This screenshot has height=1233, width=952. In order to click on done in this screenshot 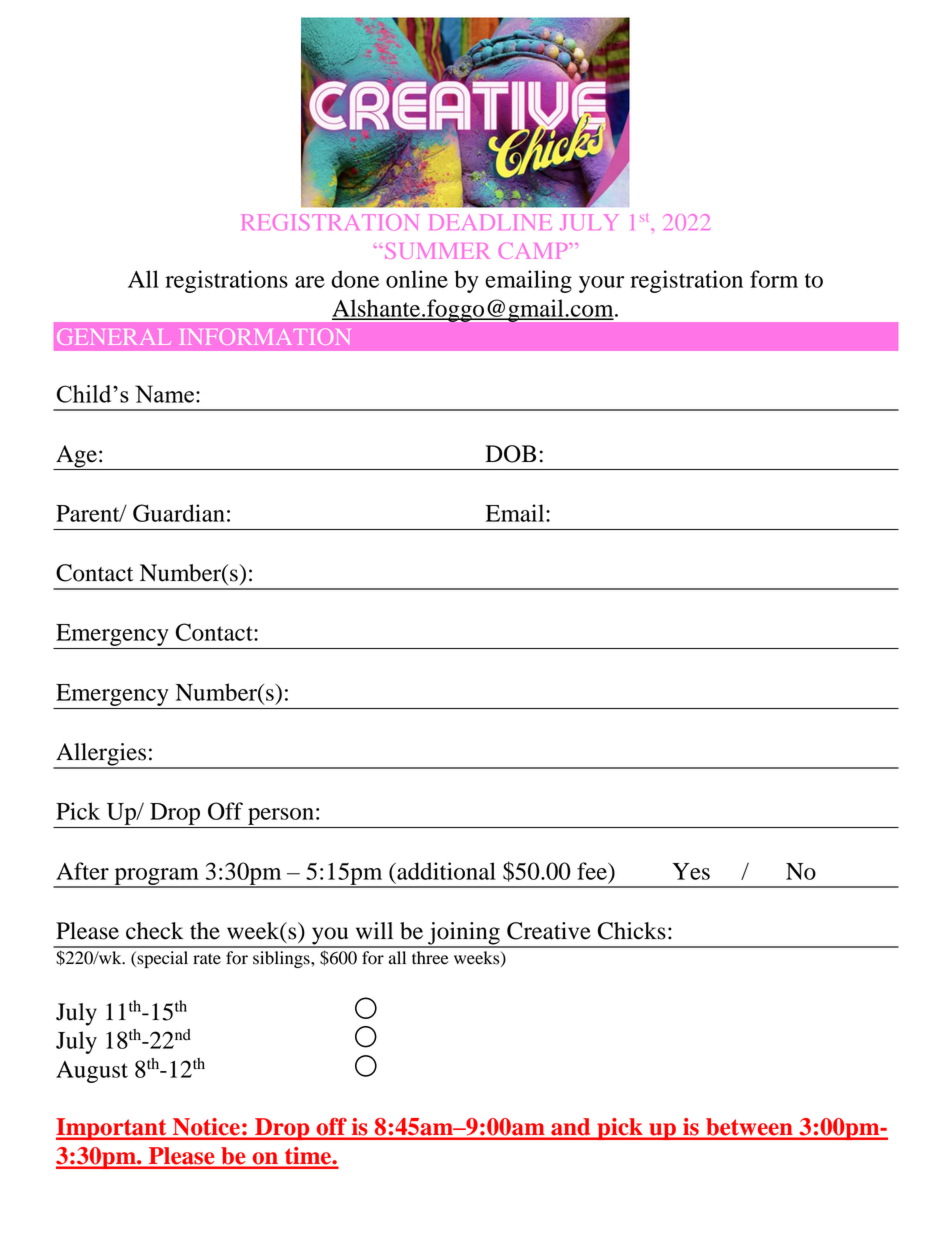, I will do `click(355, 279)`.
